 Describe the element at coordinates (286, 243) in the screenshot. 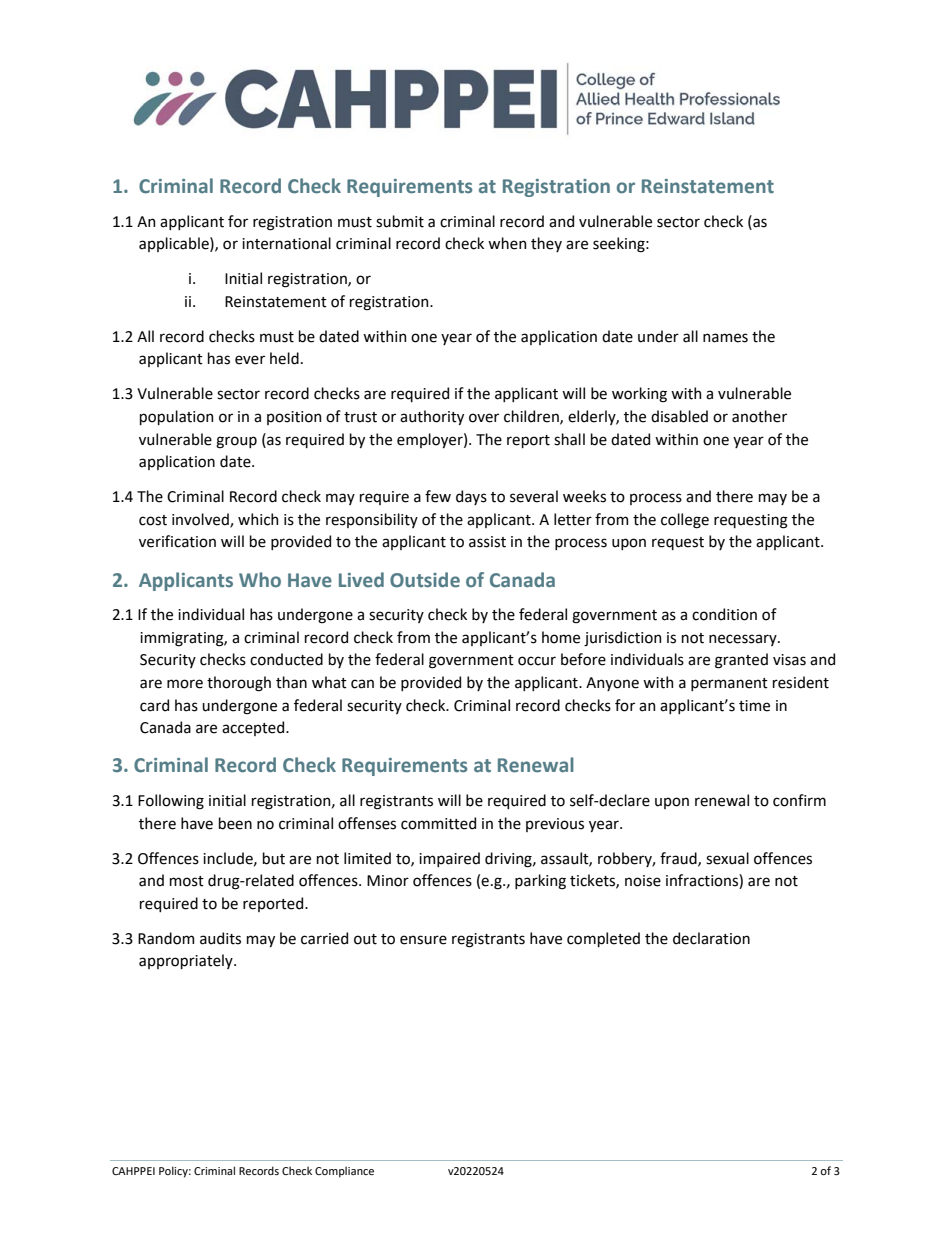

I see `international` at that location.
